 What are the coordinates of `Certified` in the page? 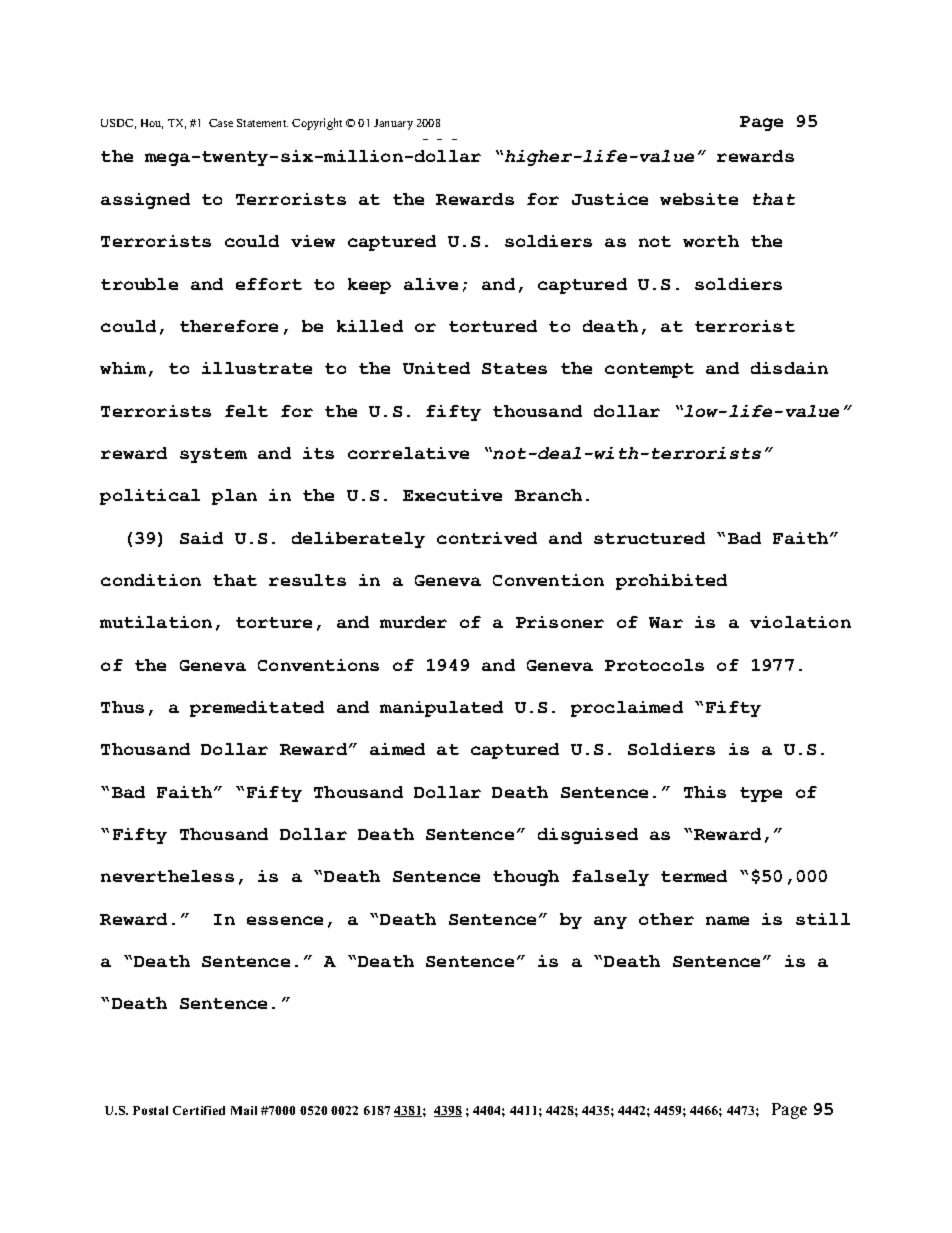 It's located at (199, 1110).
